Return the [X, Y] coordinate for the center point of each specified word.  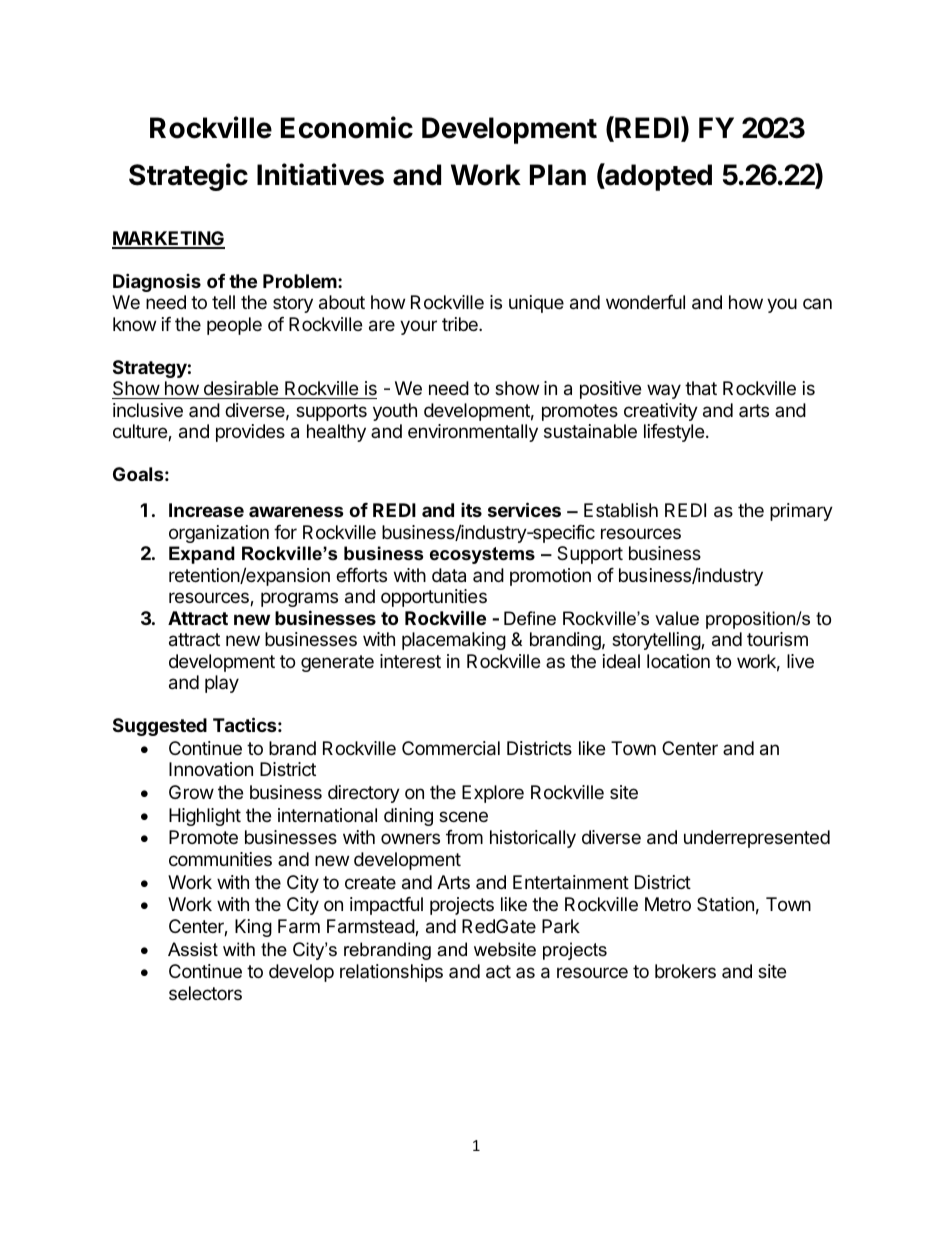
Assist [193, 949]
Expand [202, 555]
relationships [391, 973]
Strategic [188, 177]
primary [801, 512]
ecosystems [482, 555]
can [817, 303]
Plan [558, 175]
